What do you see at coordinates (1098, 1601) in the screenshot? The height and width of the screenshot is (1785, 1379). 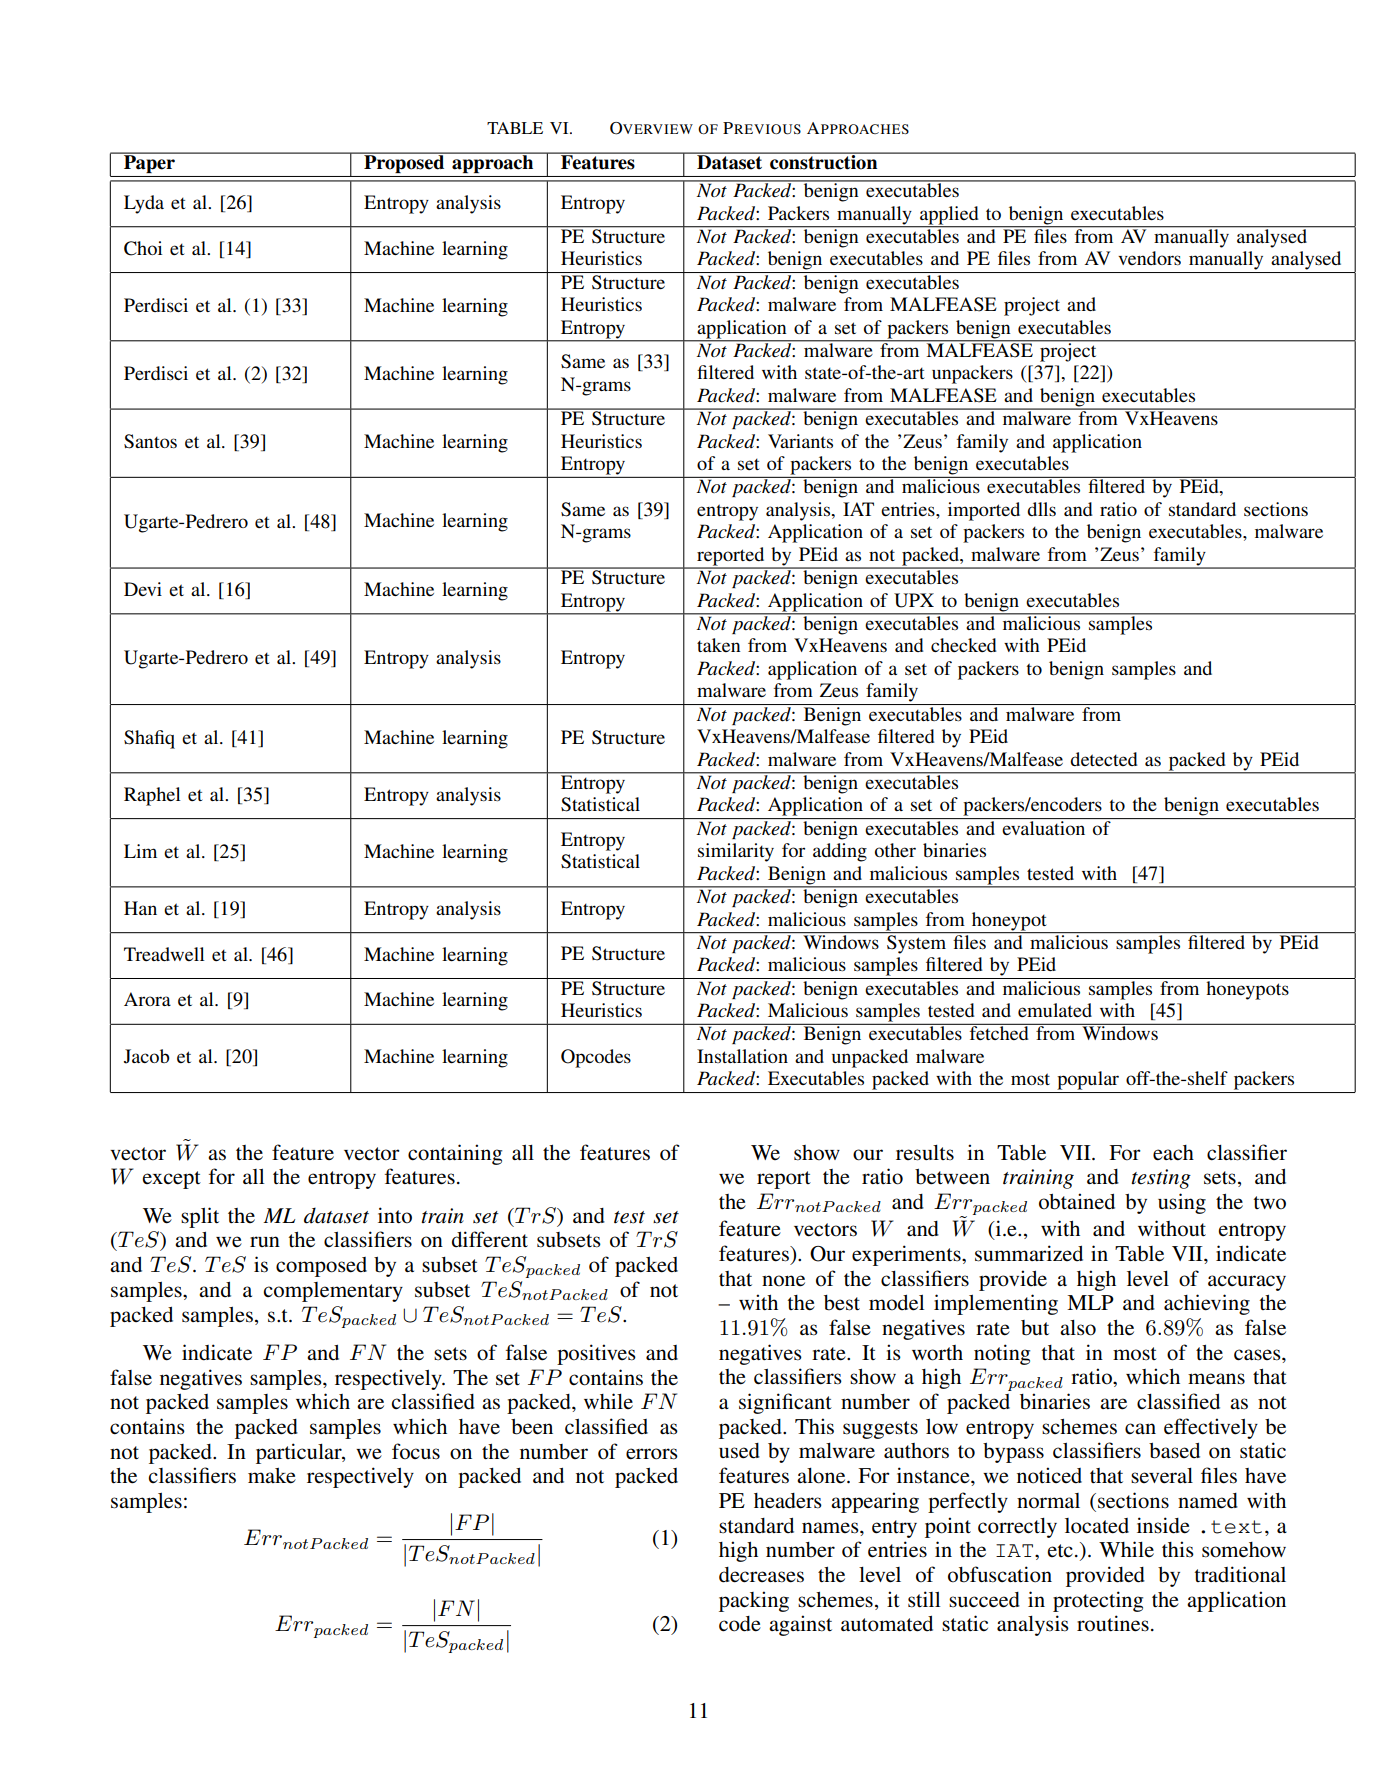 I see `protecting` at bounding box center [1098, 1601].
